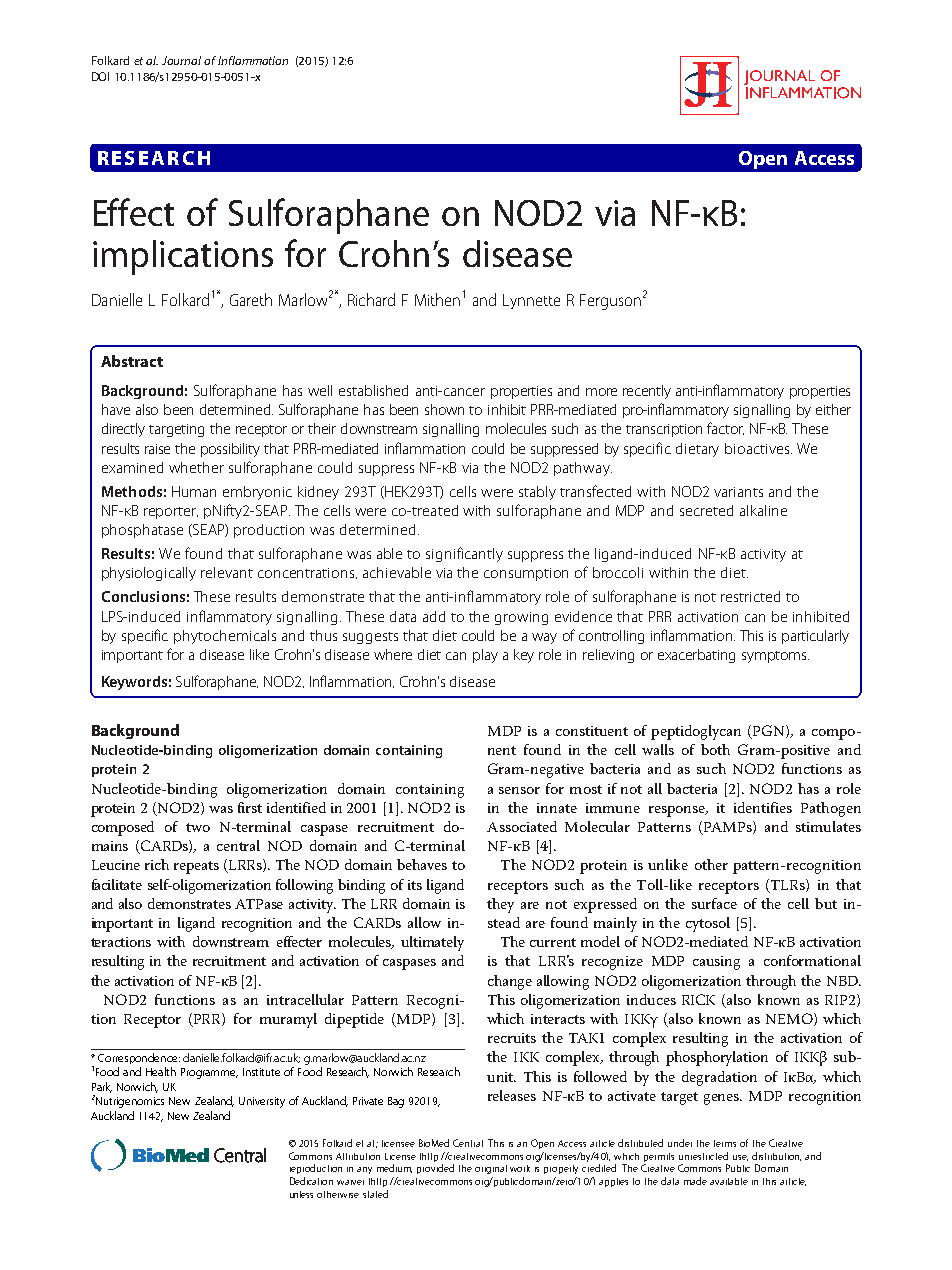 The width and height of the screenshot is (952, 1270). I want to click on factor, so click(725, 428).
